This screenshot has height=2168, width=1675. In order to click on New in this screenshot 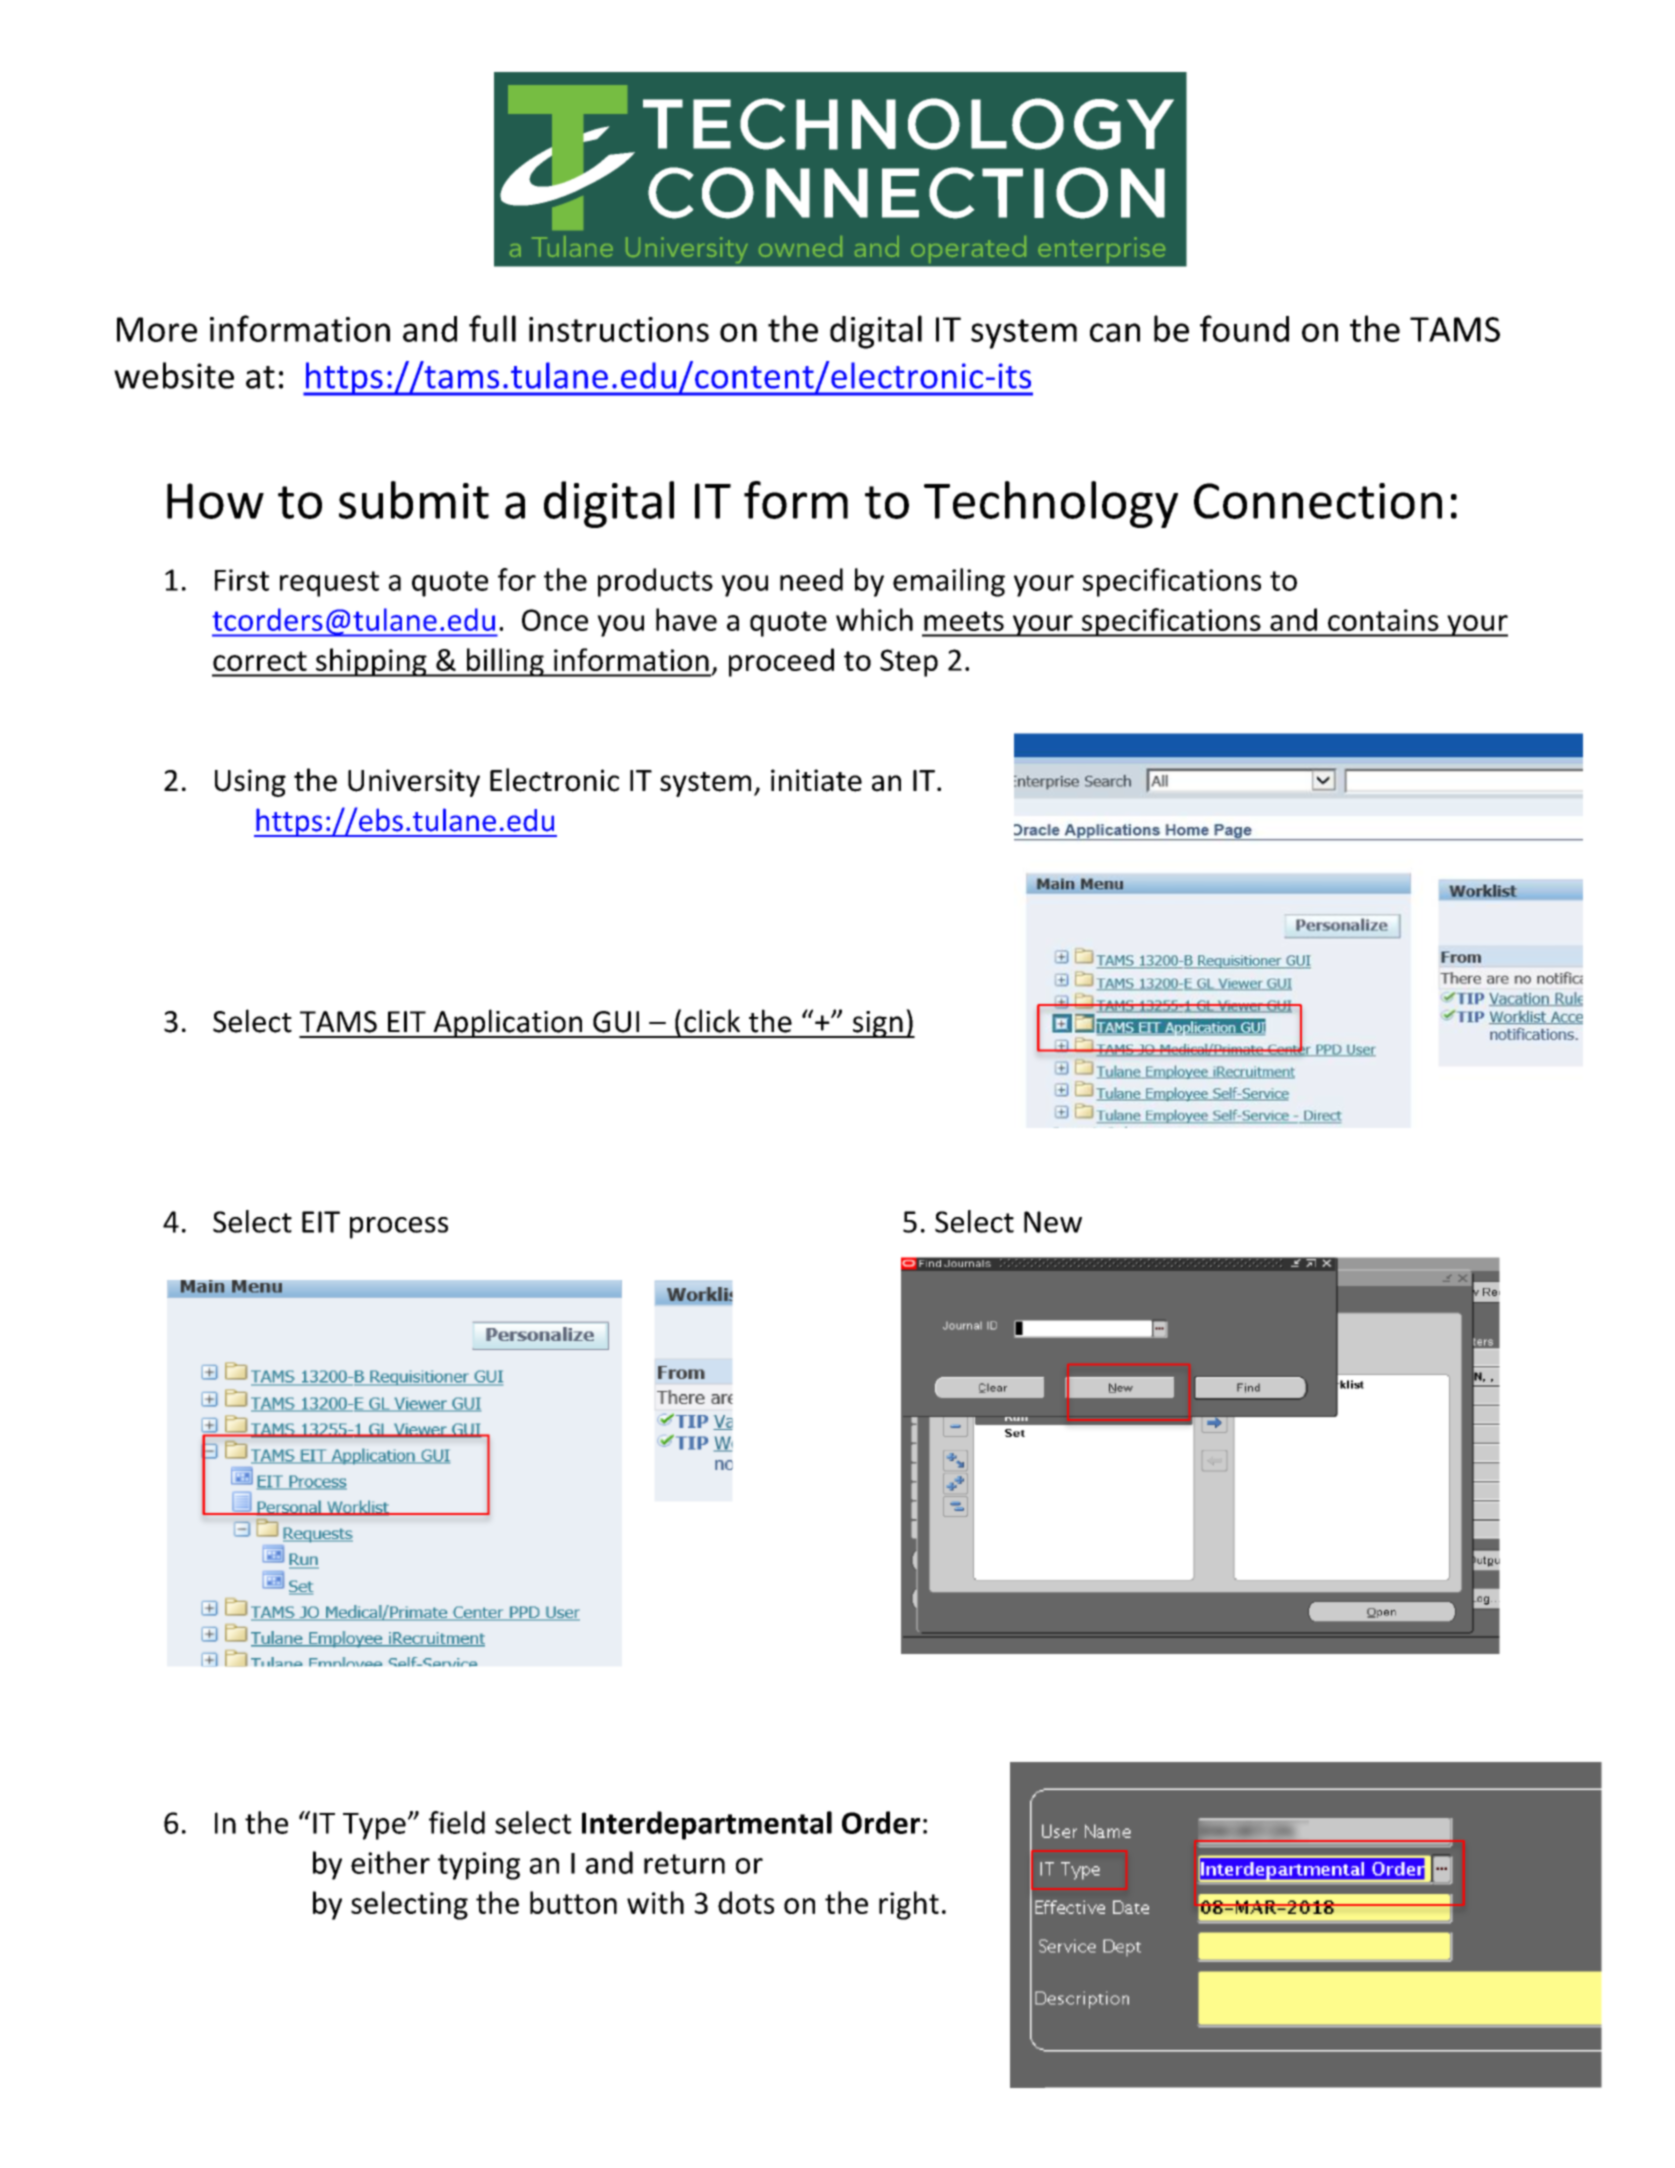, I will do `click(1053, 1222)`.
